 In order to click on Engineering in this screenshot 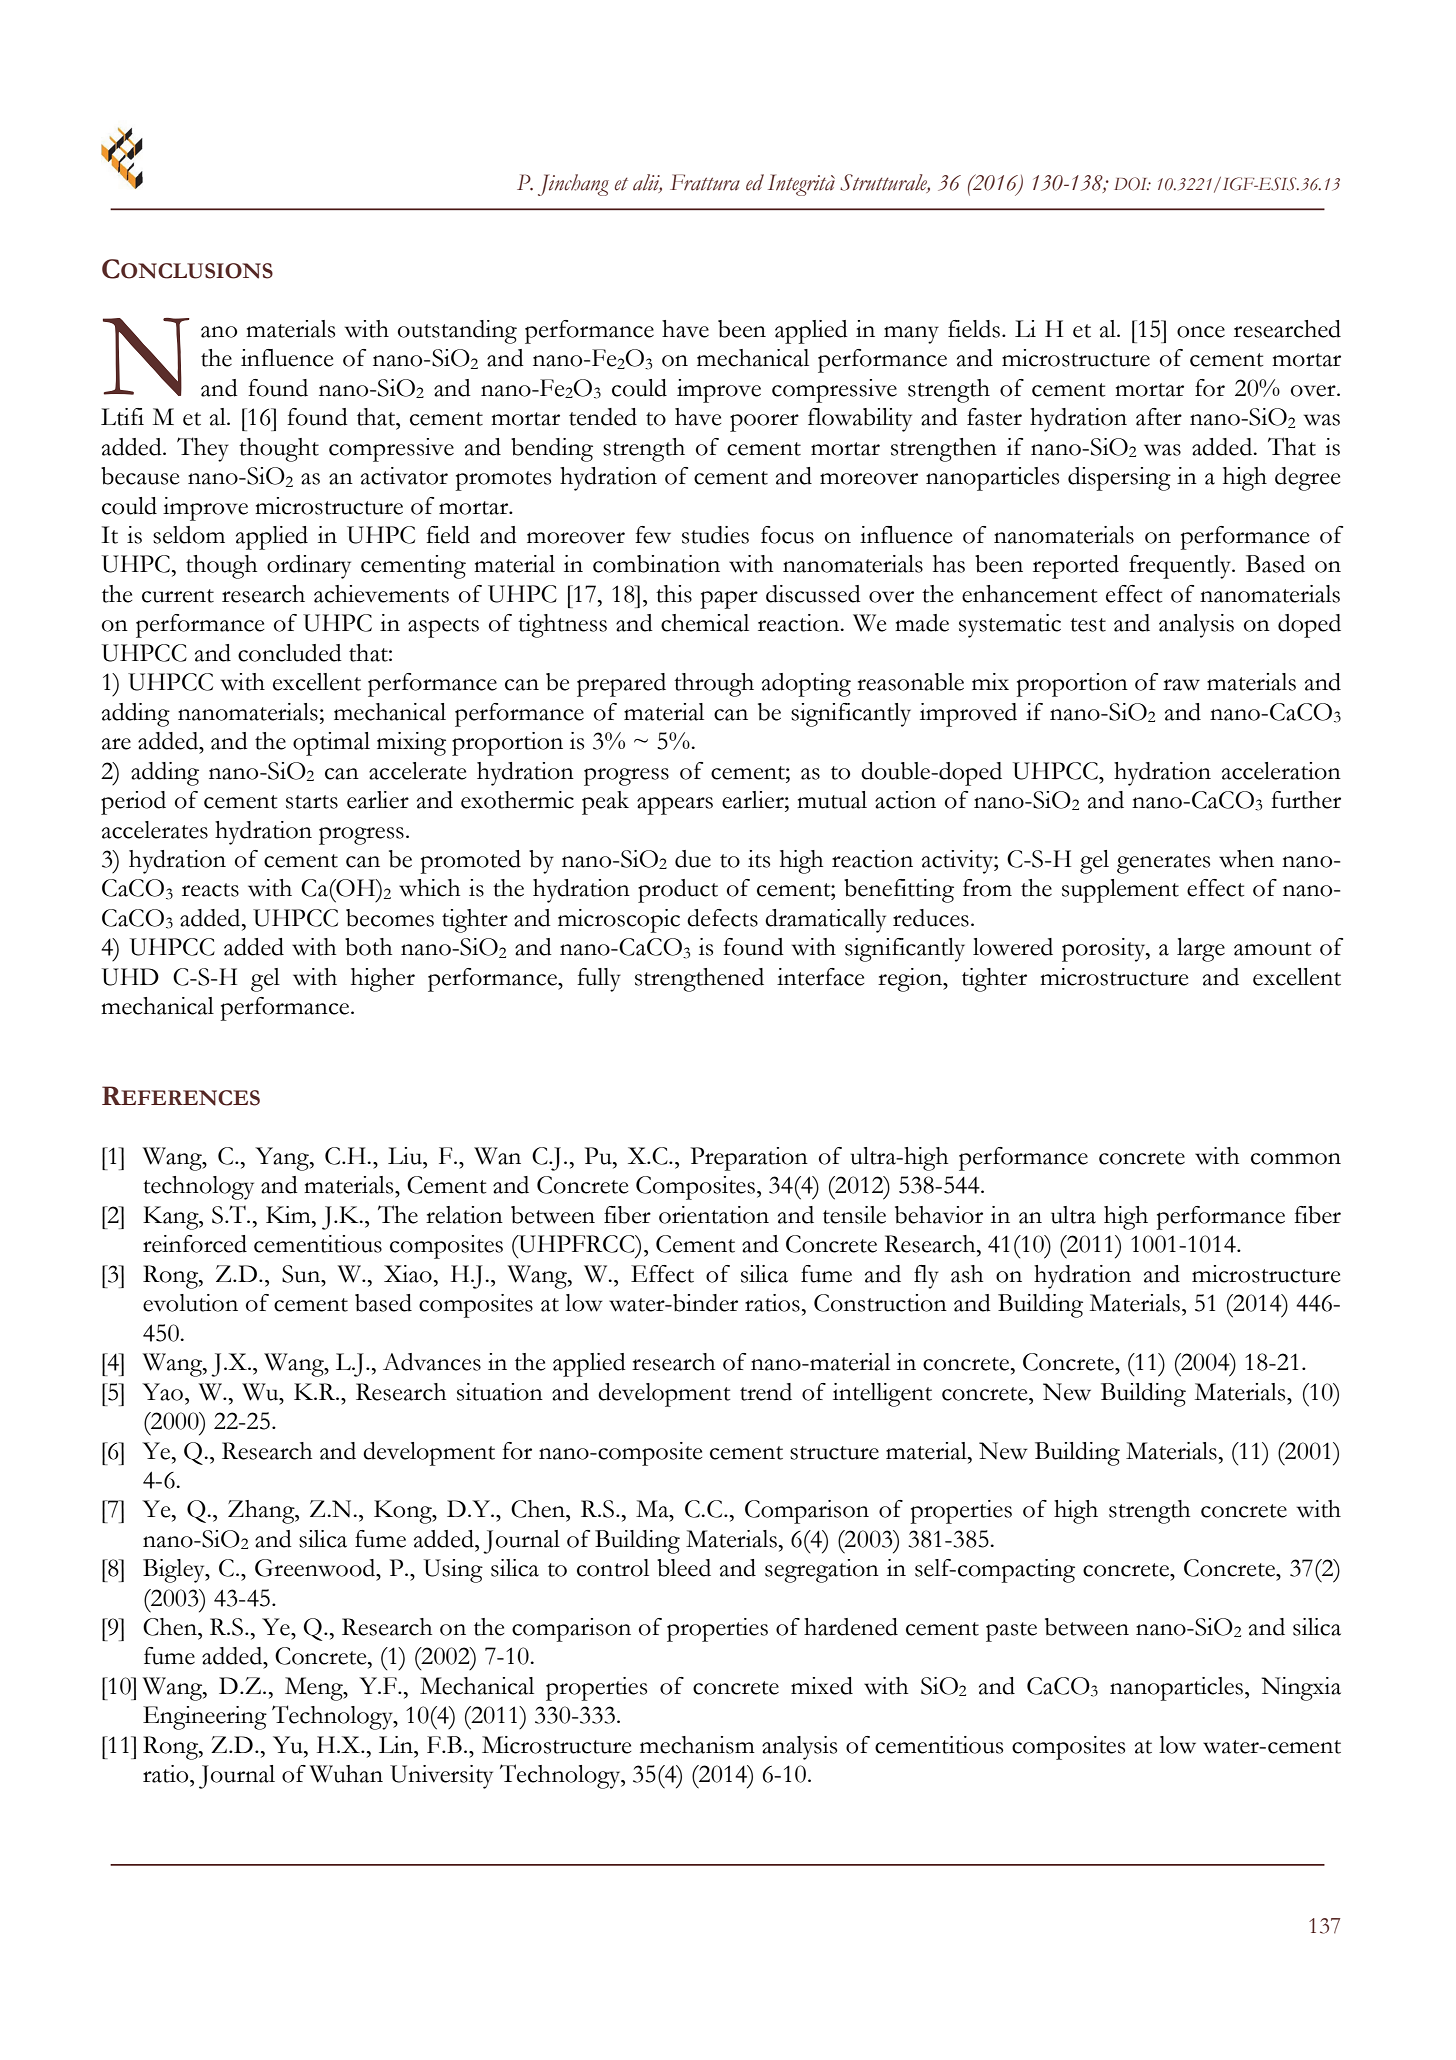, I will do `click(205, 1718)`.
